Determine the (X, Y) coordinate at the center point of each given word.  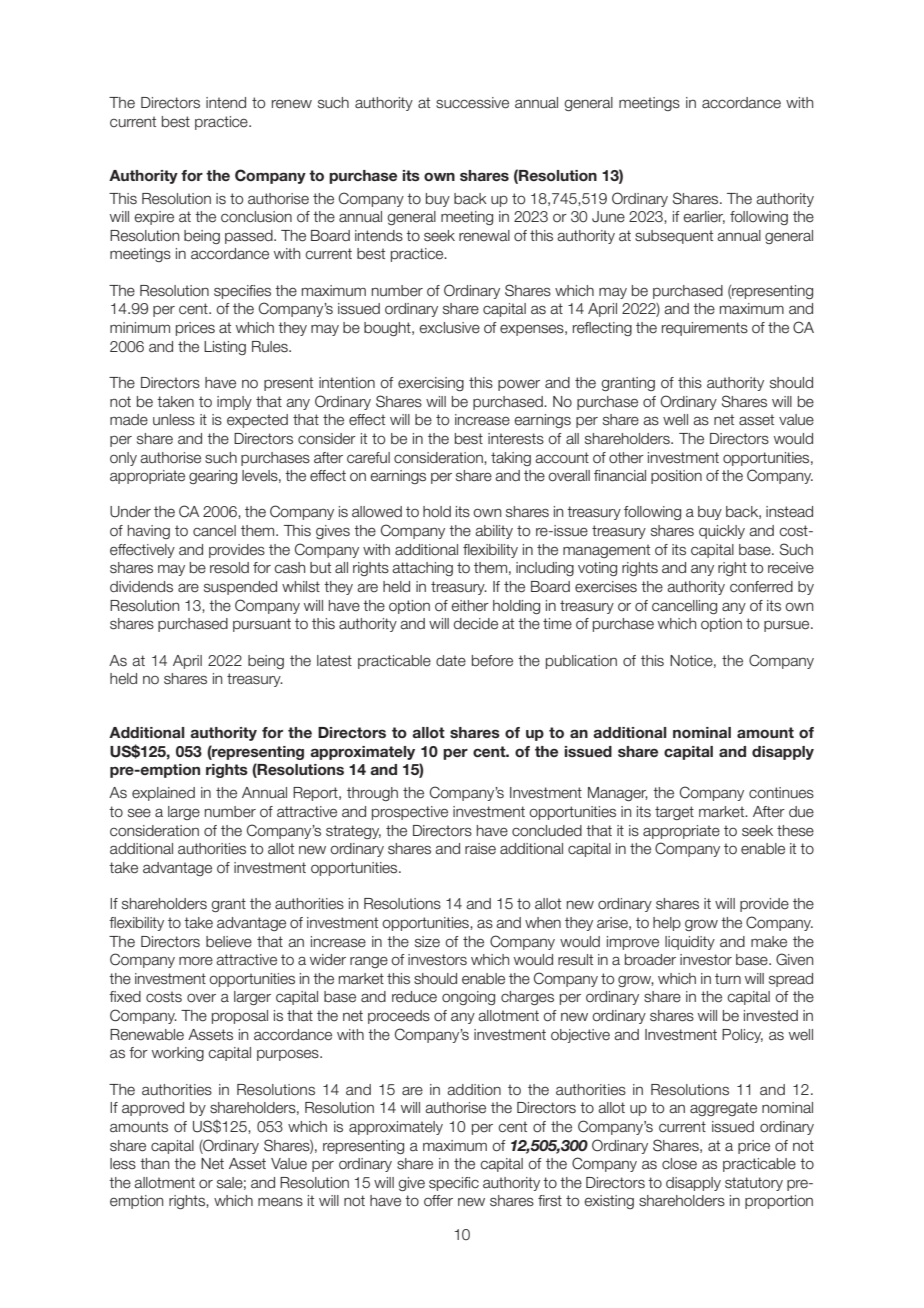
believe (229, 942)
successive (472, 103)
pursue (788, 626)
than (154, 1164)
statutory (754, 1184)
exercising (431, 384)
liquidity (690, 943)
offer (438, 1201)
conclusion (256, 217)
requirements (705, 329)
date (451, 661)
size (427, 942)
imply (234, 403)
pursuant (262, 625)
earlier (704, 217)
